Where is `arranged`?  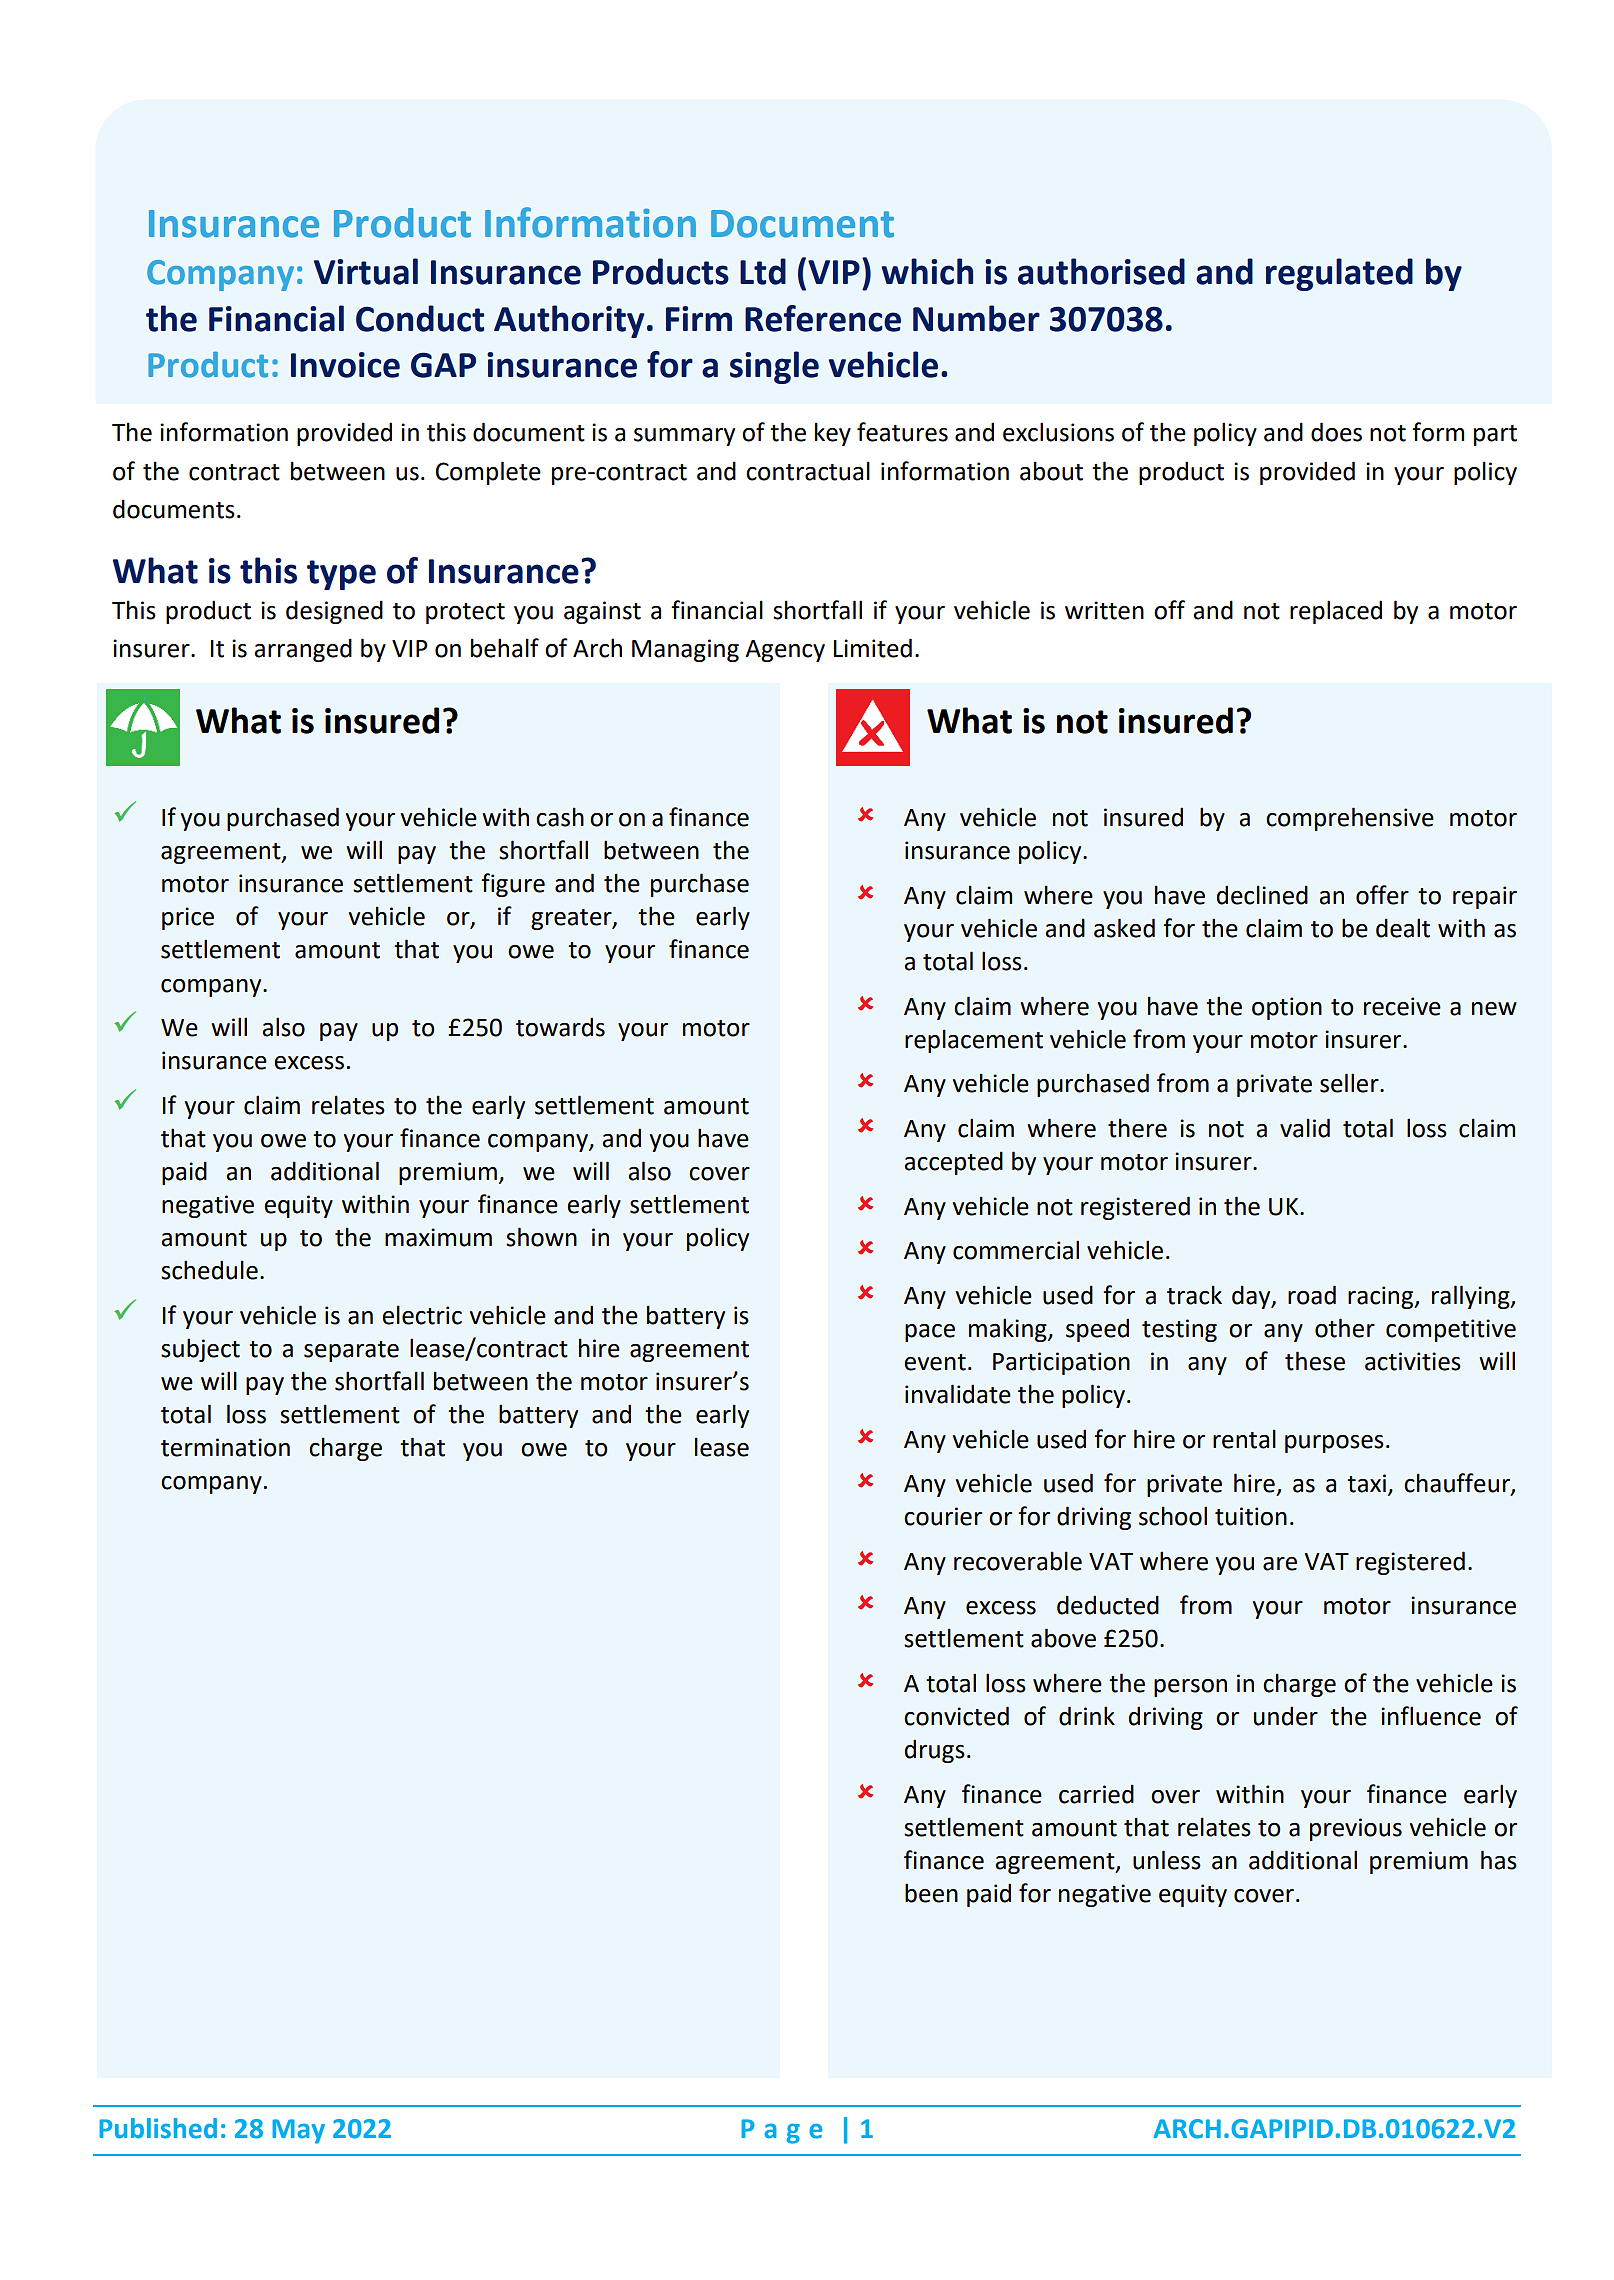 arranged is located at coordinates (303, 650).
